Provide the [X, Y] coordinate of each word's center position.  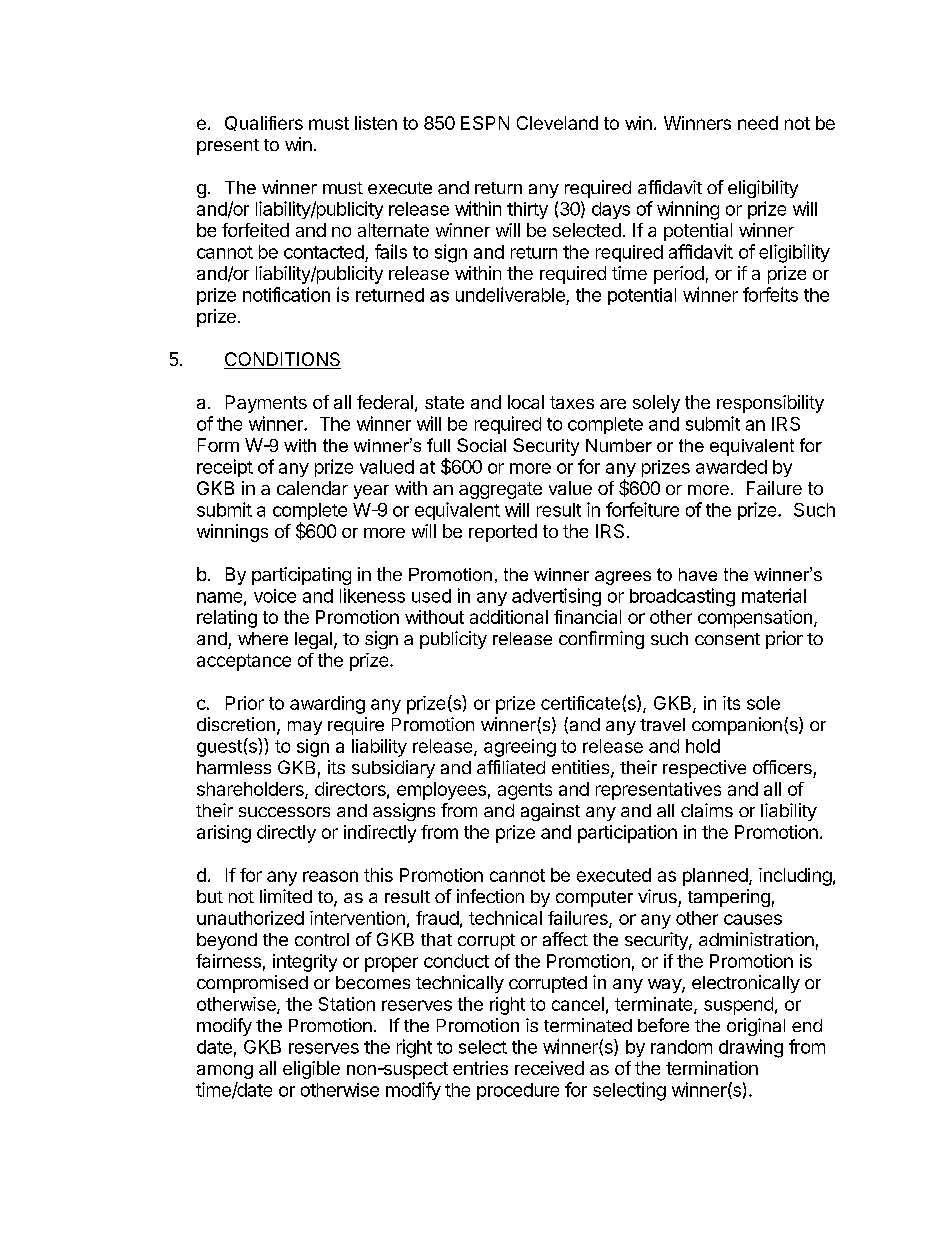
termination [712, 1068]
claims [707, 810]
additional [509, 617]
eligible [311, 1070]
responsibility [770, 404]
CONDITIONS [282, 360]
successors [284, 812]
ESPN [485, 123]
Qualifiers [264, 123]
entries [480, 1068]
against [550, 812]
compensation [755, 619]
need [758, 123]
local [526, 402]
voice [275, 596]
